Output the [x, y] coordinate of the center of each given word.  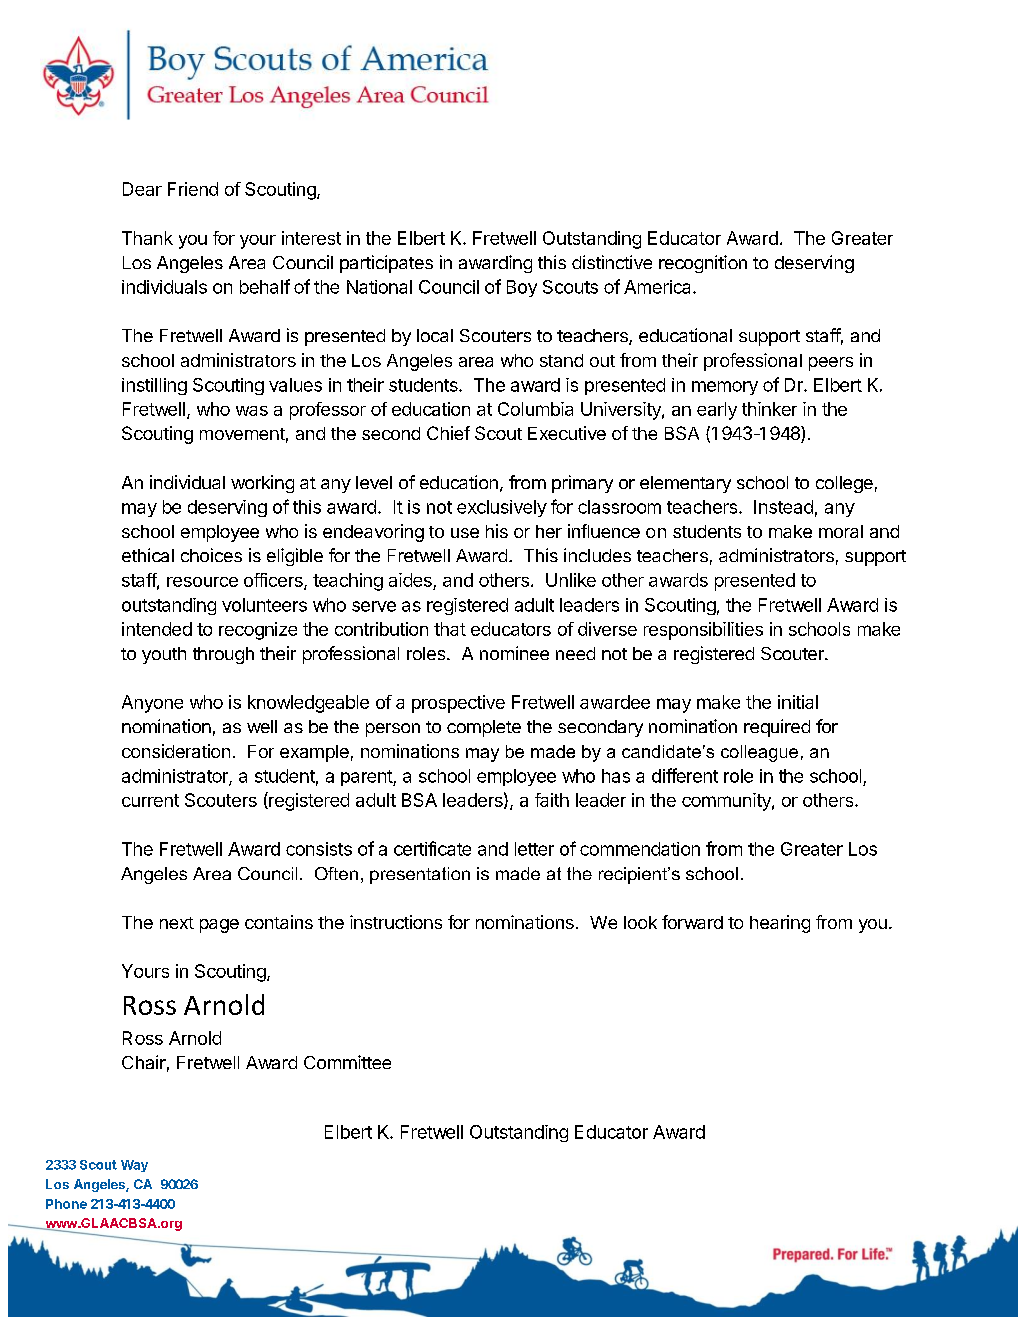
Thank [147, 238]
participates [386, 264]
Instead [783, 507]
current [150, 800]
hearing [780, 924]
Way [134, 1166]
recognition [703, 264]
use [465, 533]
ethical [148, 555]
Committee [347, 1062]
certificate [432, 848]
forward [692, 922]
